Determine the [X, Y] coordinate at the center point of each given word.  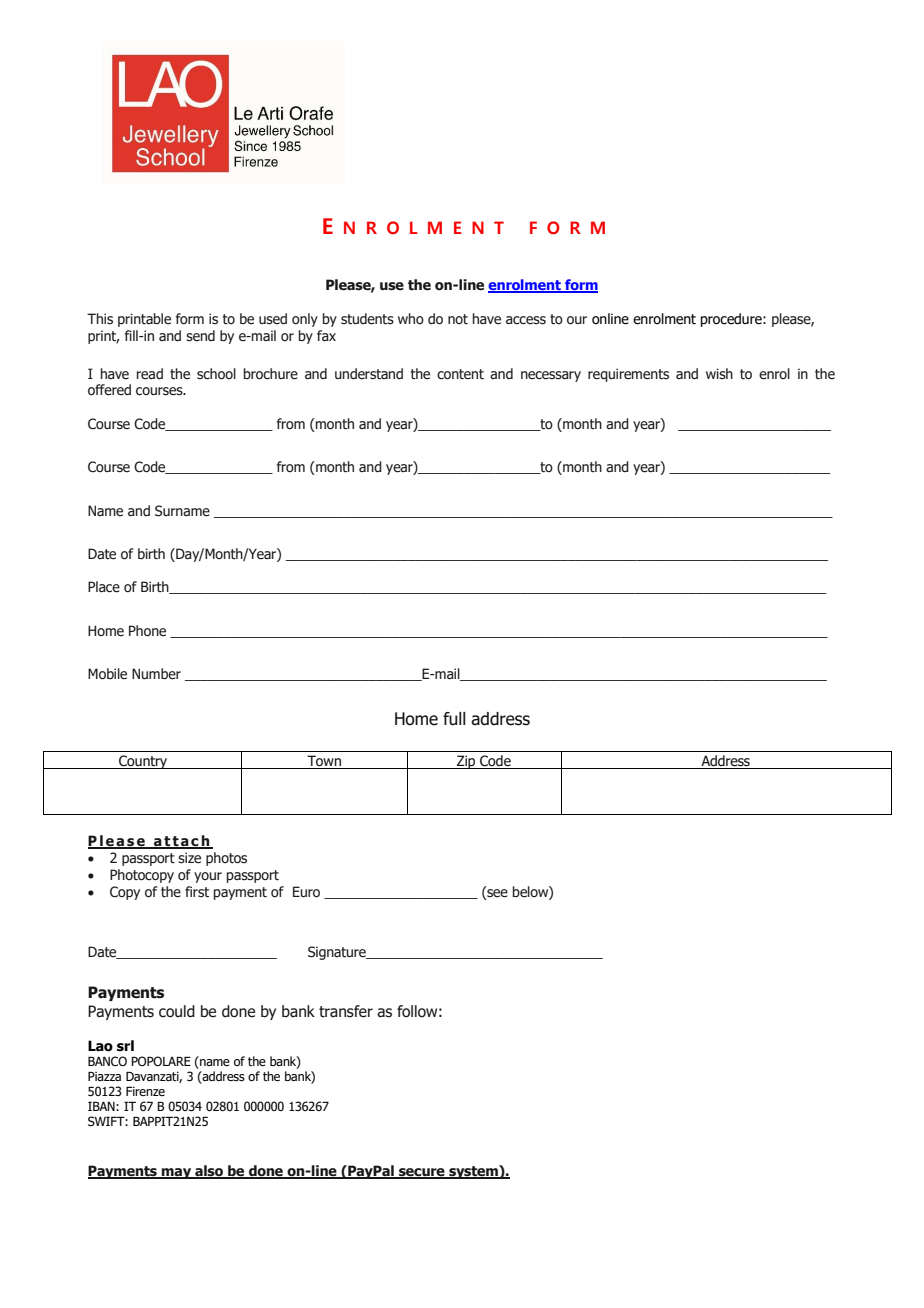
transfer [346, 1011]
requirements [628, 375]
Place [104, 587]
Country [143, 762]
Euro [306, 892]
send [200, 336]
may [177, 1173]
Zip [466, 762]
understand [369, 374]
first [197, 892]
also [209, 1172]
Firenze [145, 1091]
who [411, 318]
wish [719, 374]
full [454, 719]
